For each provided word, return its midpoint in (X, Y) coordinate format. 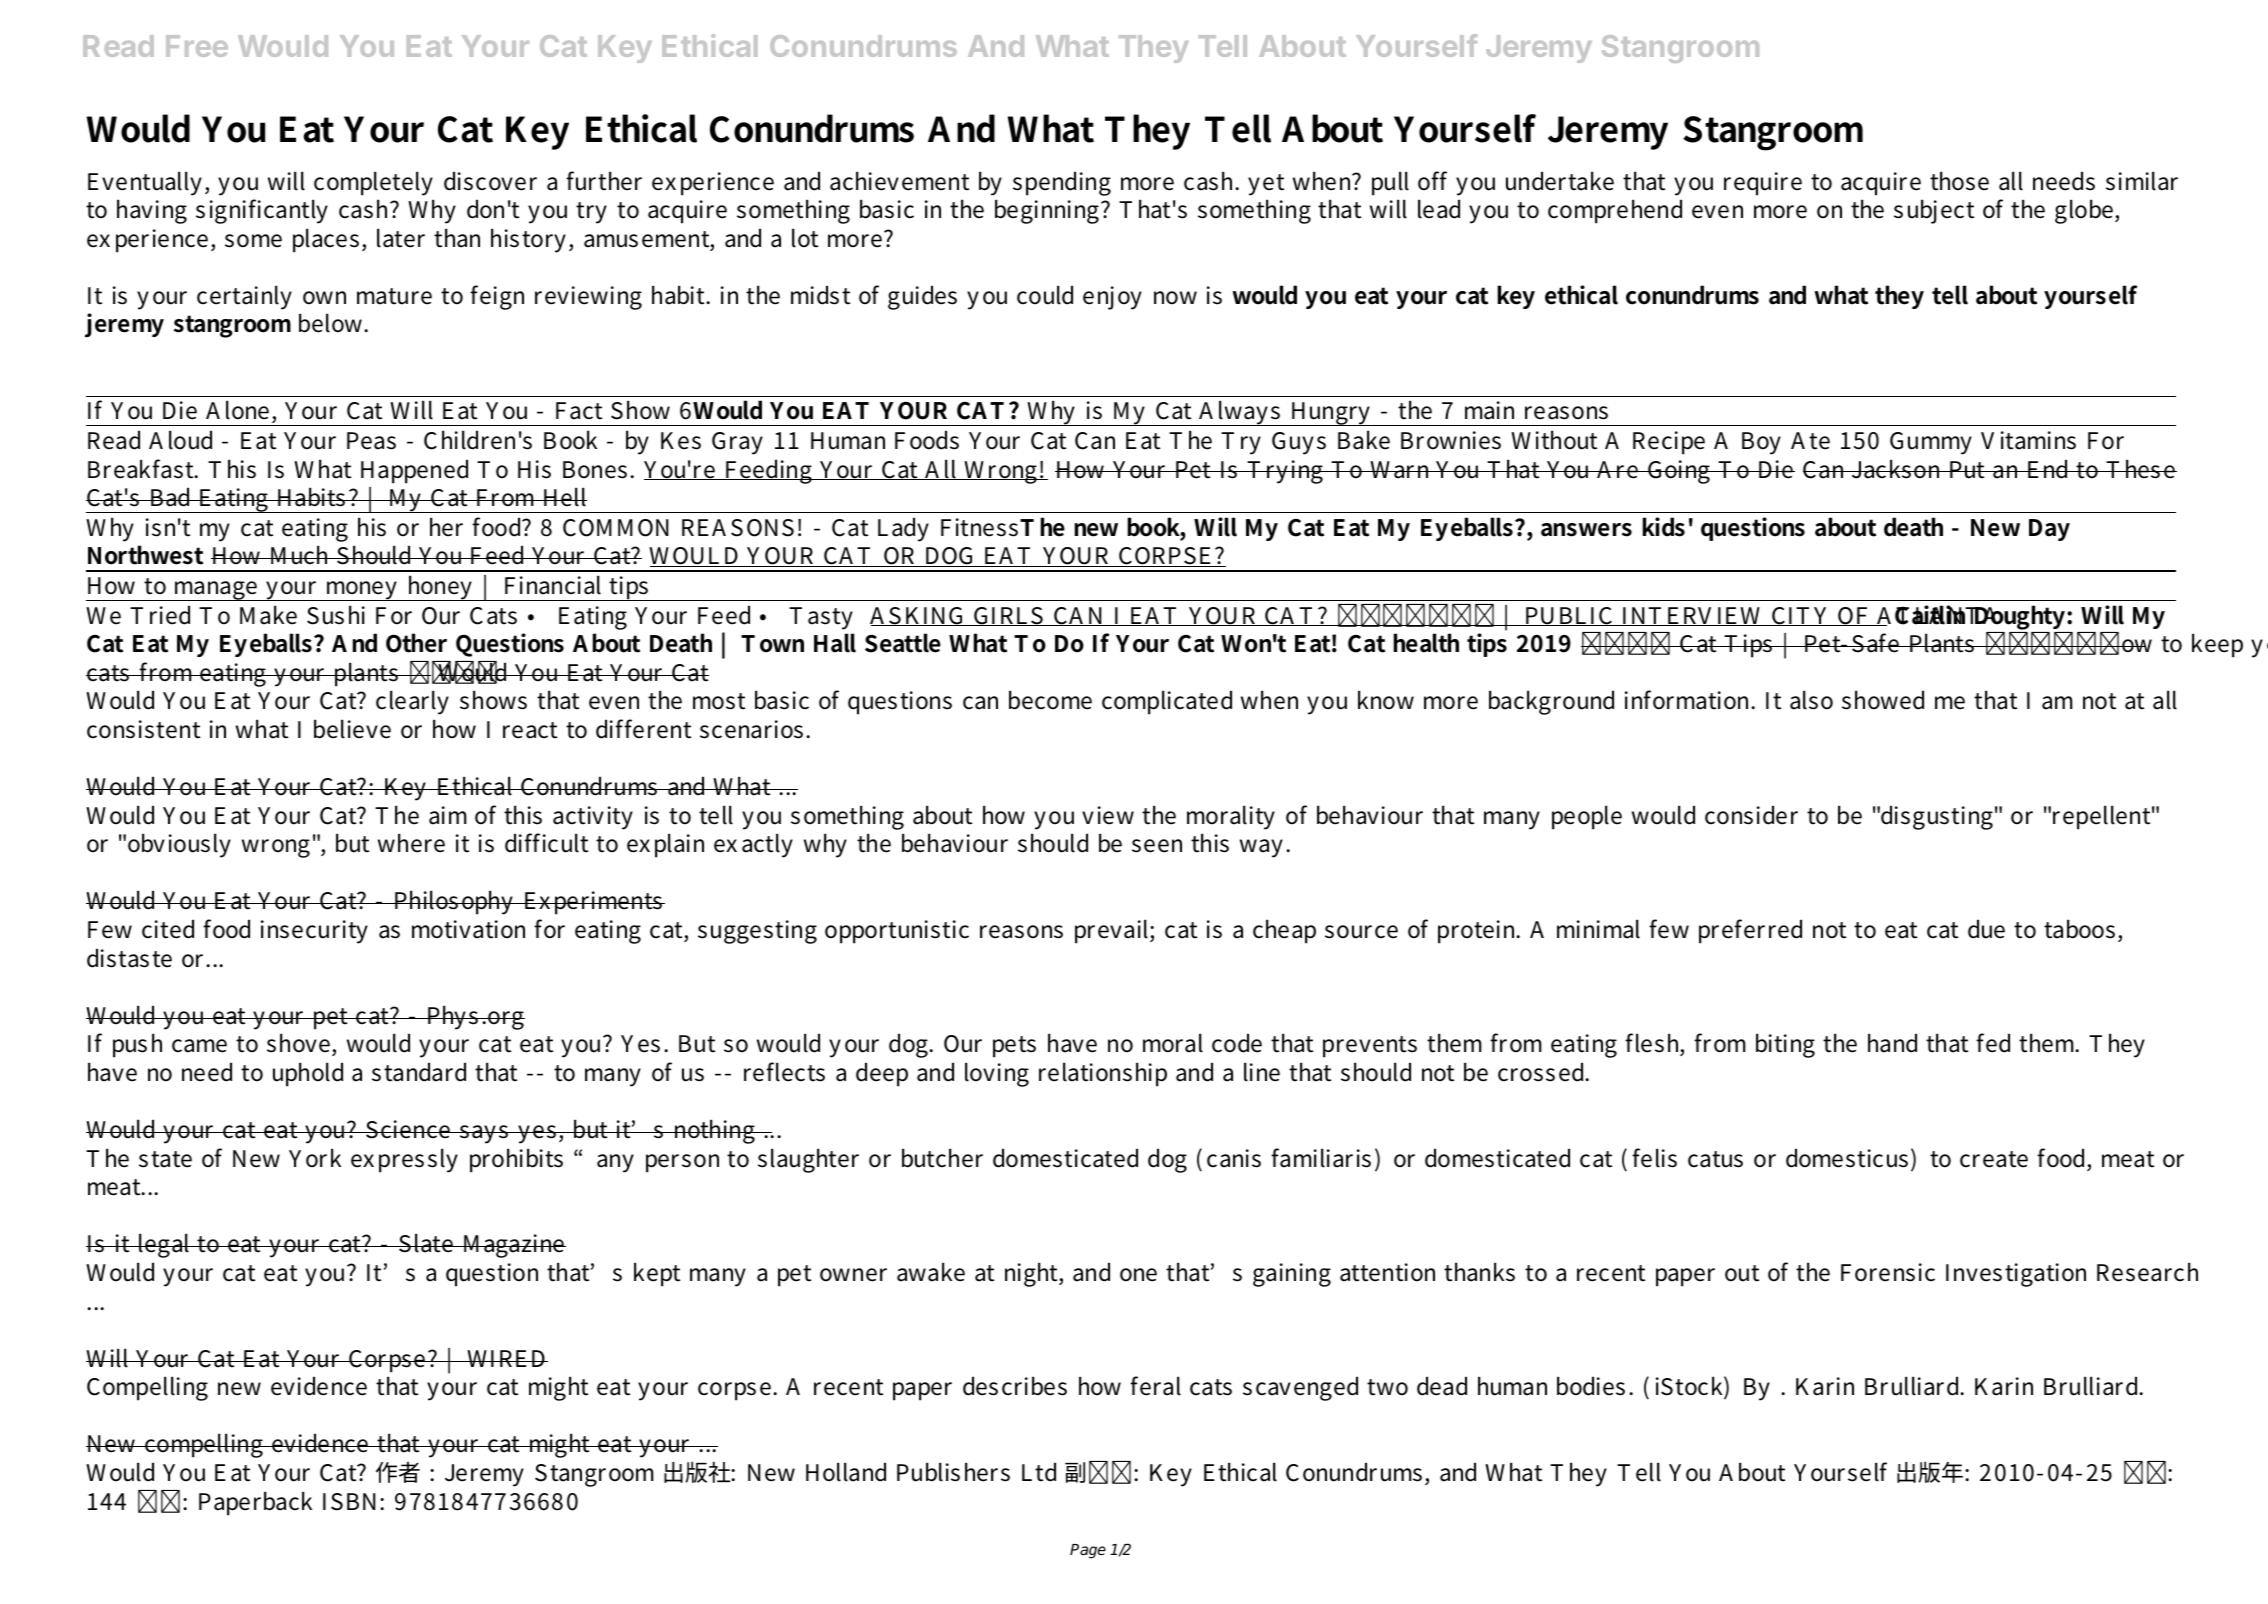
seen (1157, 846)
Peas (371, 441)
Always (1240, 413)
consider (1751, 815)
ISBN (352, 1502)
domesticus (1847, 1158)
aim (448, 815)
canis (1234, 1158)
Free (197, 46)
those (1959, 181)
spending (1062, 183)
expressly (404, 1160)
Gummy (1931, 443)
